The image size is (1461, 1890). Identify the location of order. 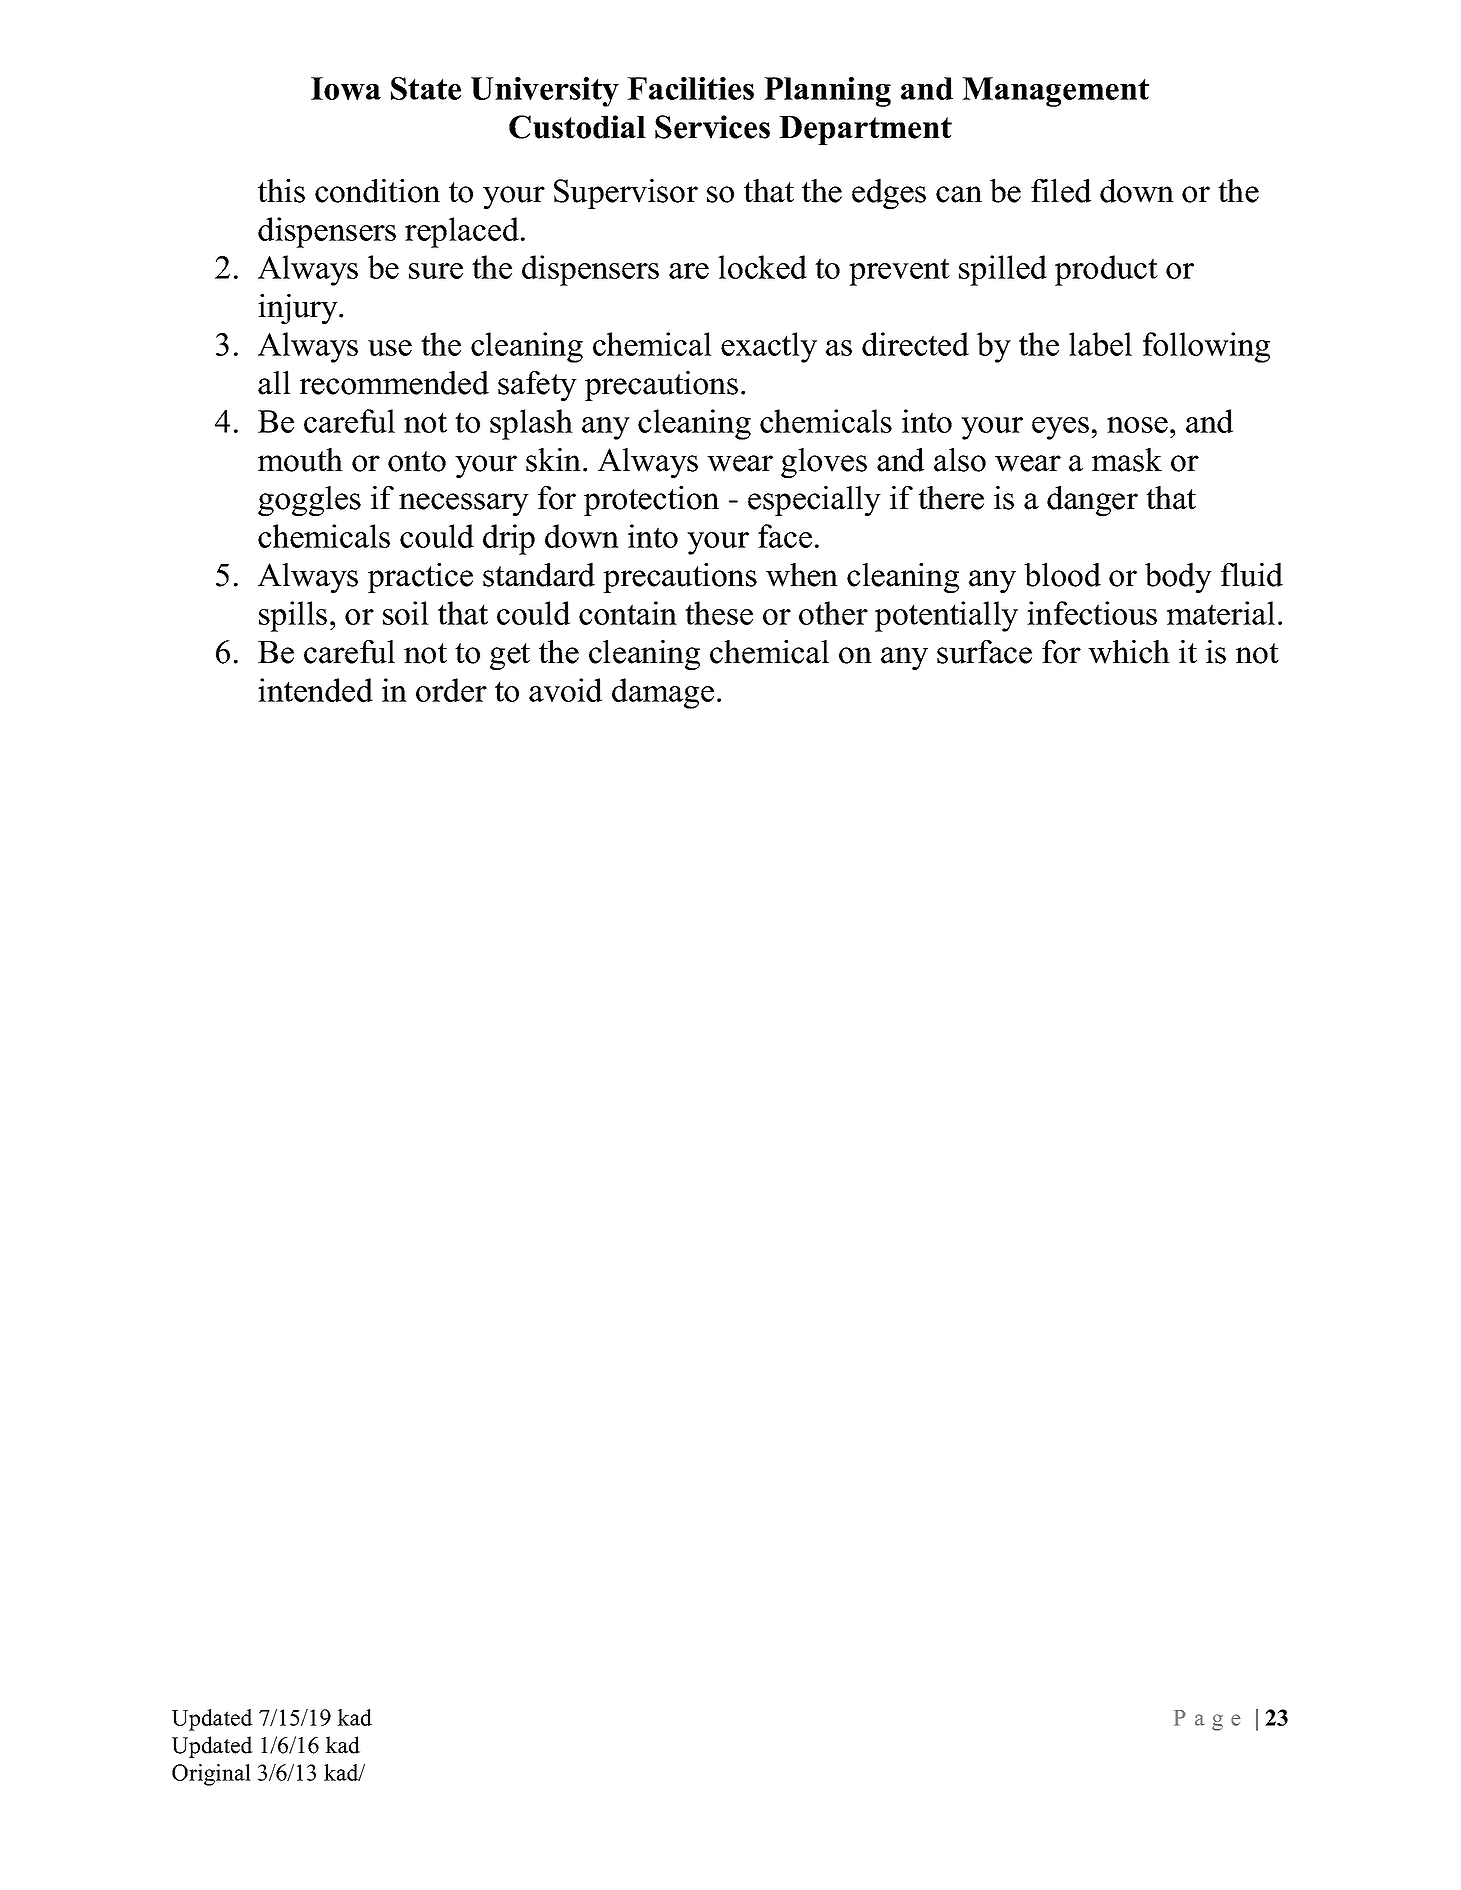
(451, 690).
